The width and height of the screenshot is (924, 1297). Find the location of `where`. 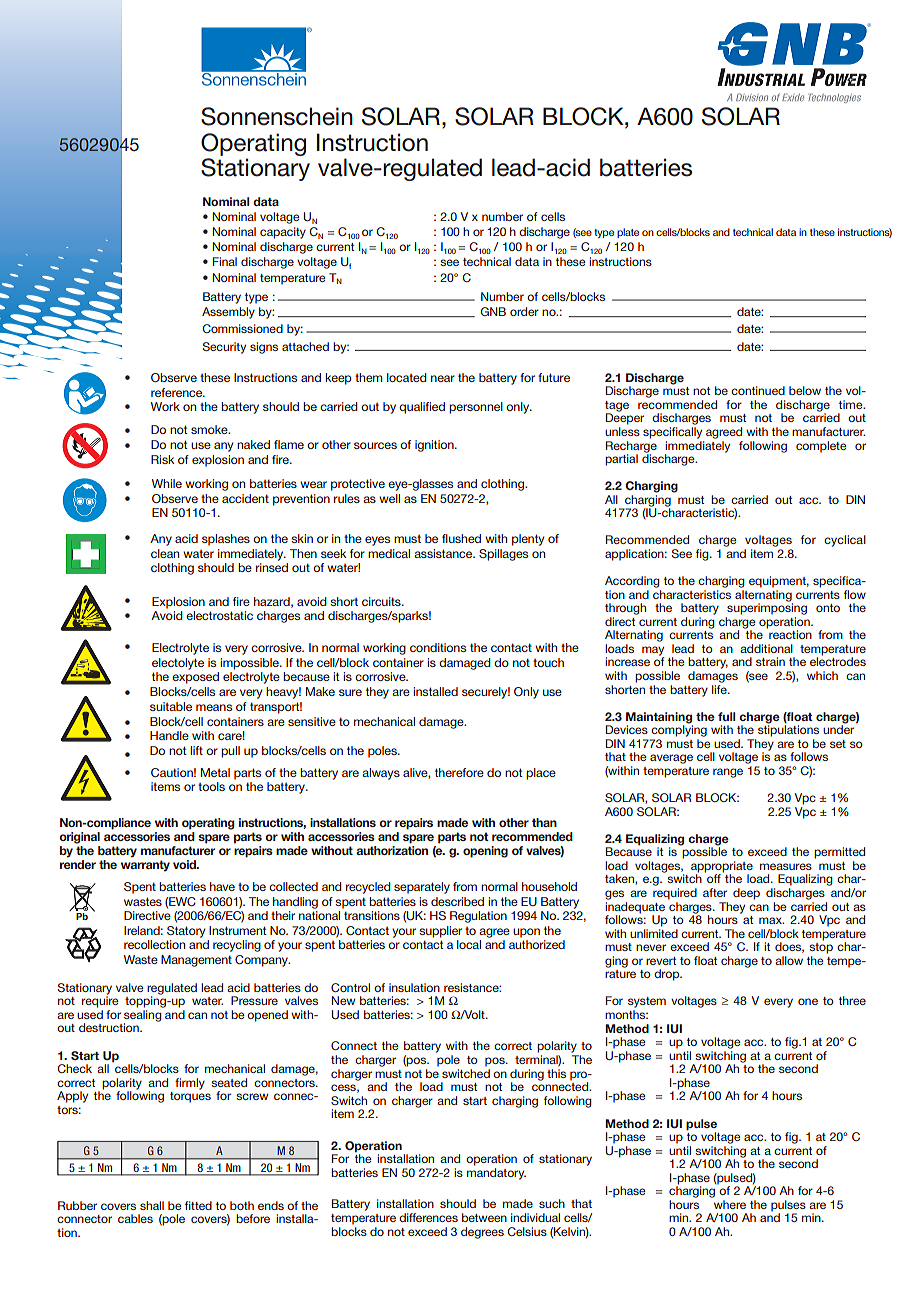

where is located at coordinates (730, 1204).
